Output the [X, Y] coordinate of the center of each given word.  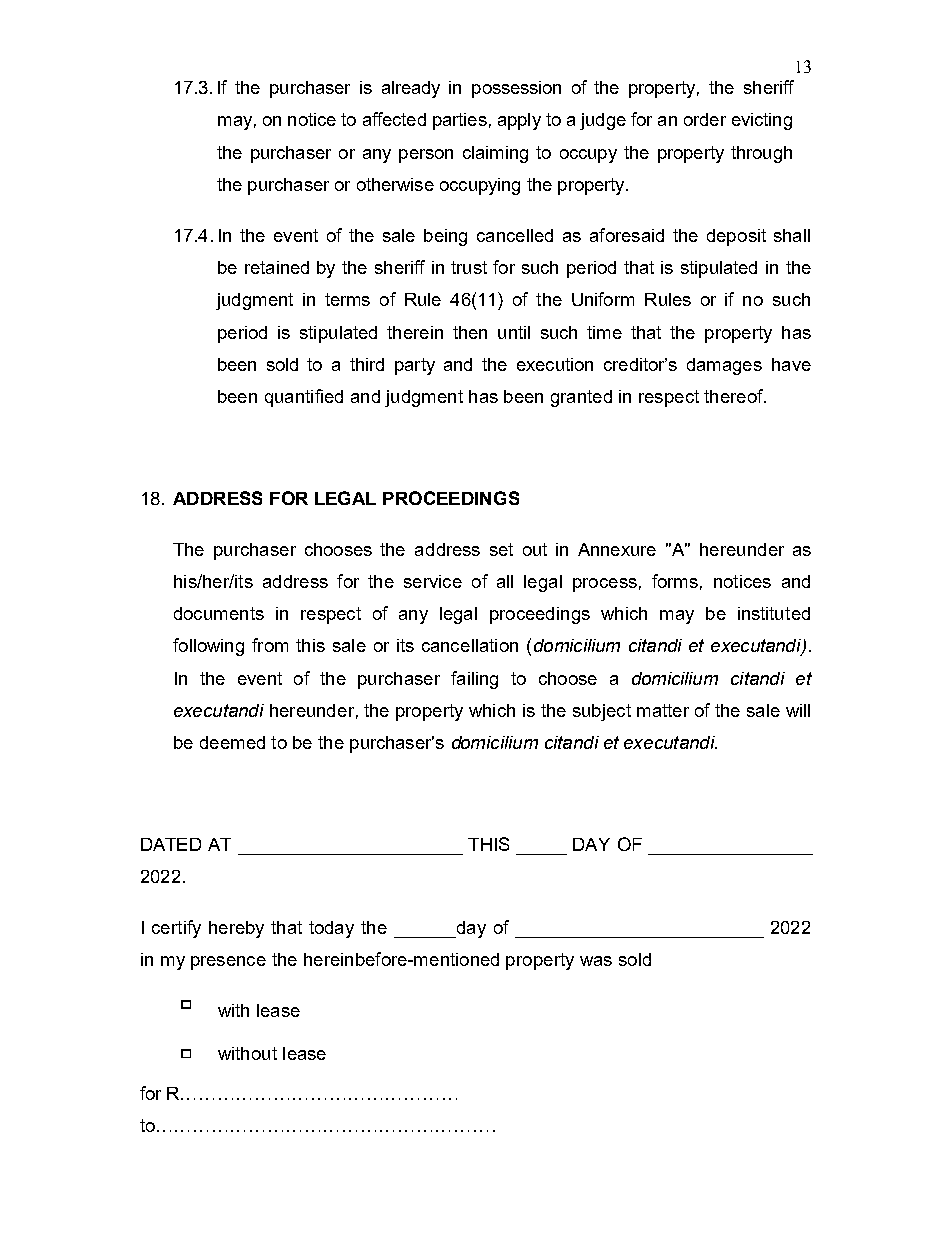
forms [675, 581]
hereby [236, 929]
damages [724, 366]
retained [277, 267]
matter [663, 710]
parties [460, 121]
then [470, 332]
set [501, 549]
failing [474, 680]
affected [394, 119]
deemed [232, 742]
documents [219, 613]
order [705, 119]
